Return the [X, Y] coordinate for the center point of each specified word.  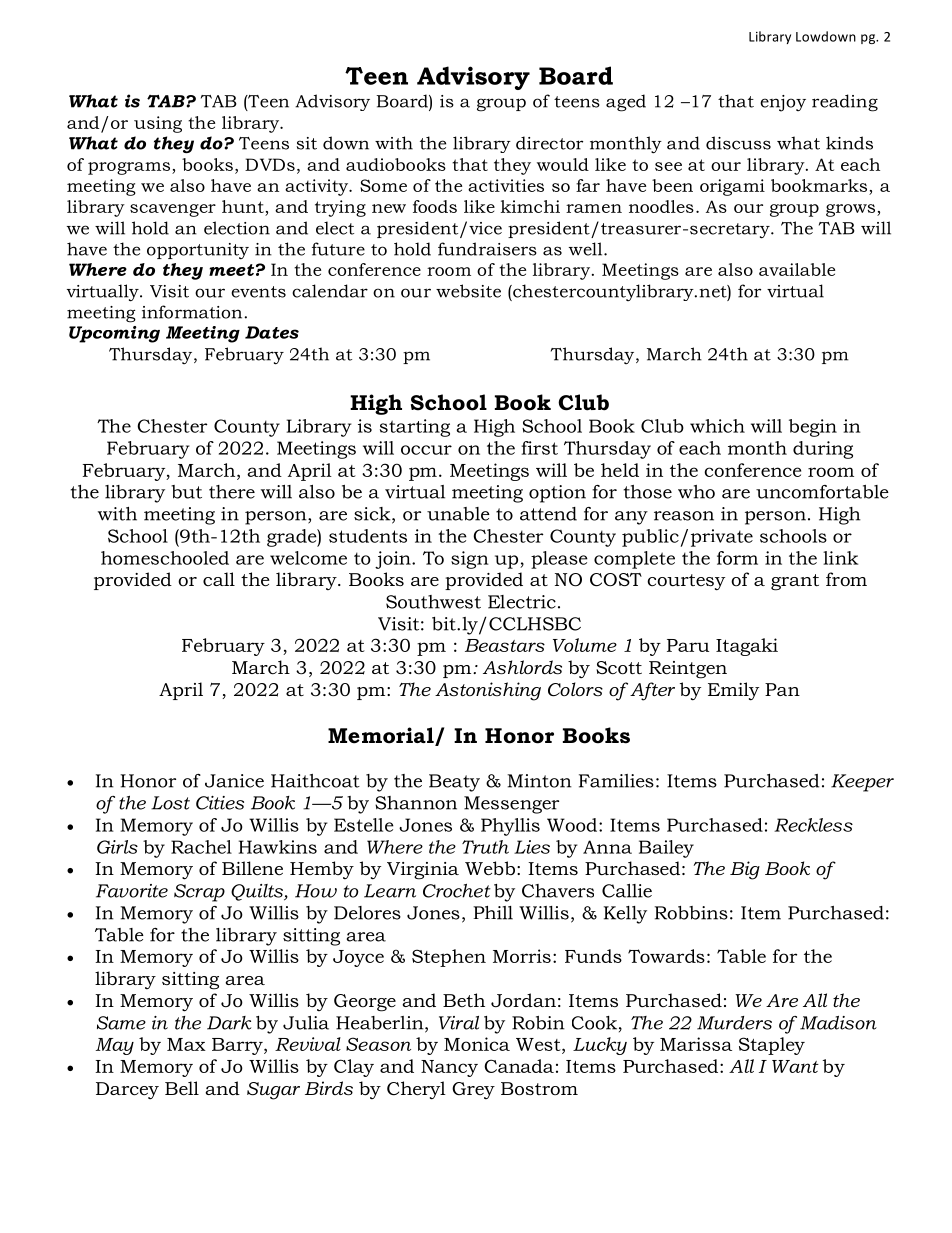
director [549, 143]
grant [795, 582]
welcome [308, 558]
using [158, 124]
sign [470, 560]
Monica [477, 1044]
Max [186, 1044]
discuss [738, 143]
